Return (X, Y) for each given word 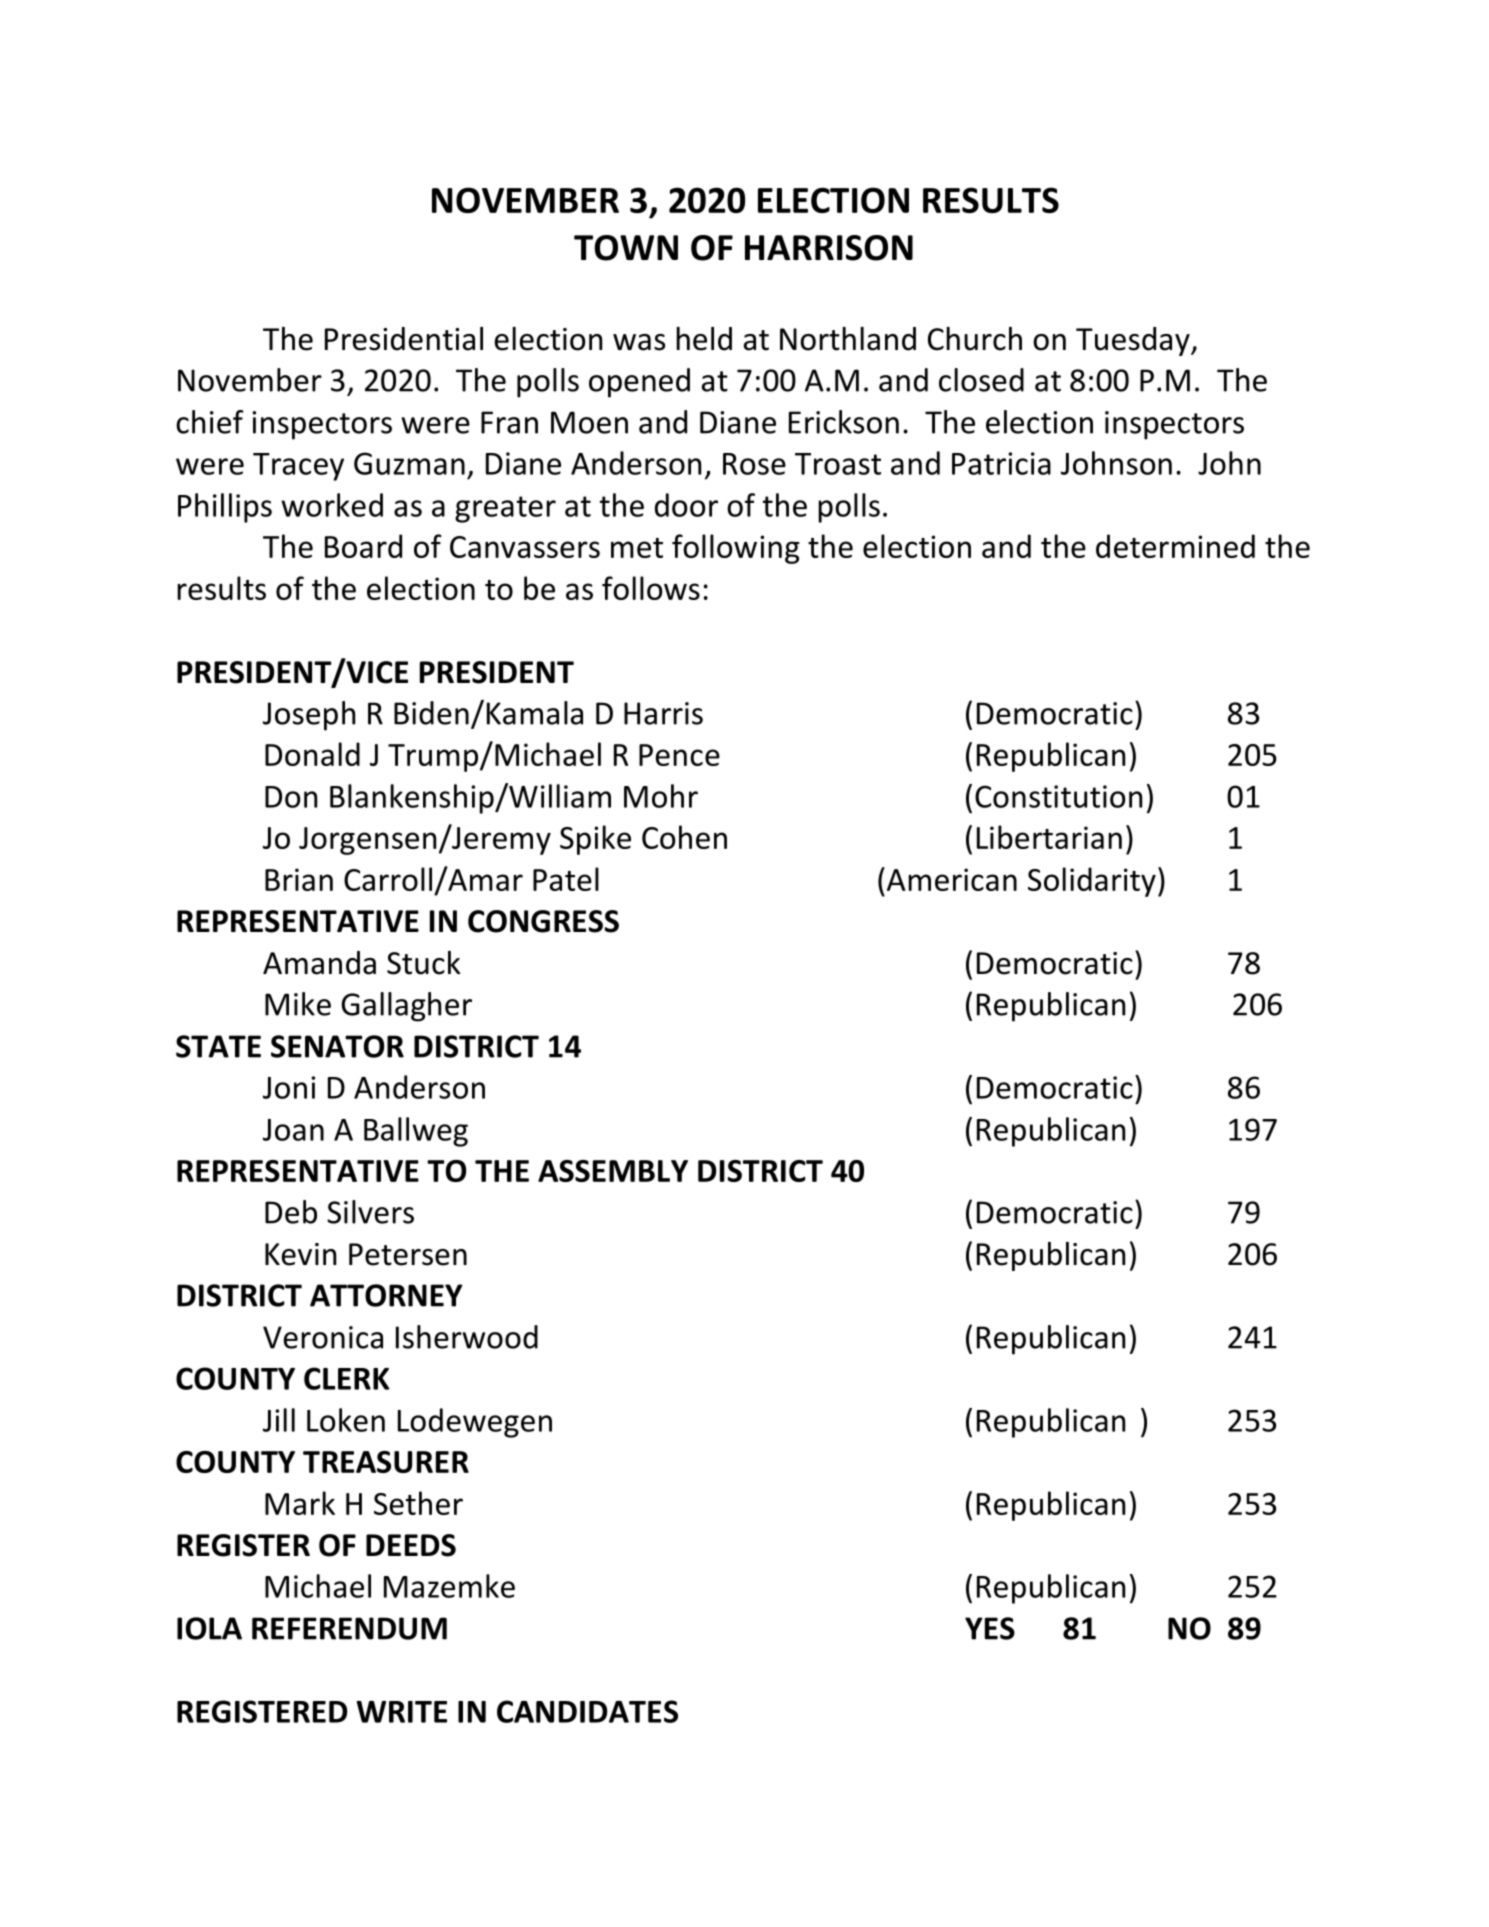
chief (210, 422)
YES (990, 1628)
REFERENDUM (349, 1628)
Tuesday (1134, 341)
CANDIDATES (587, 1711)
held (704, 339)
